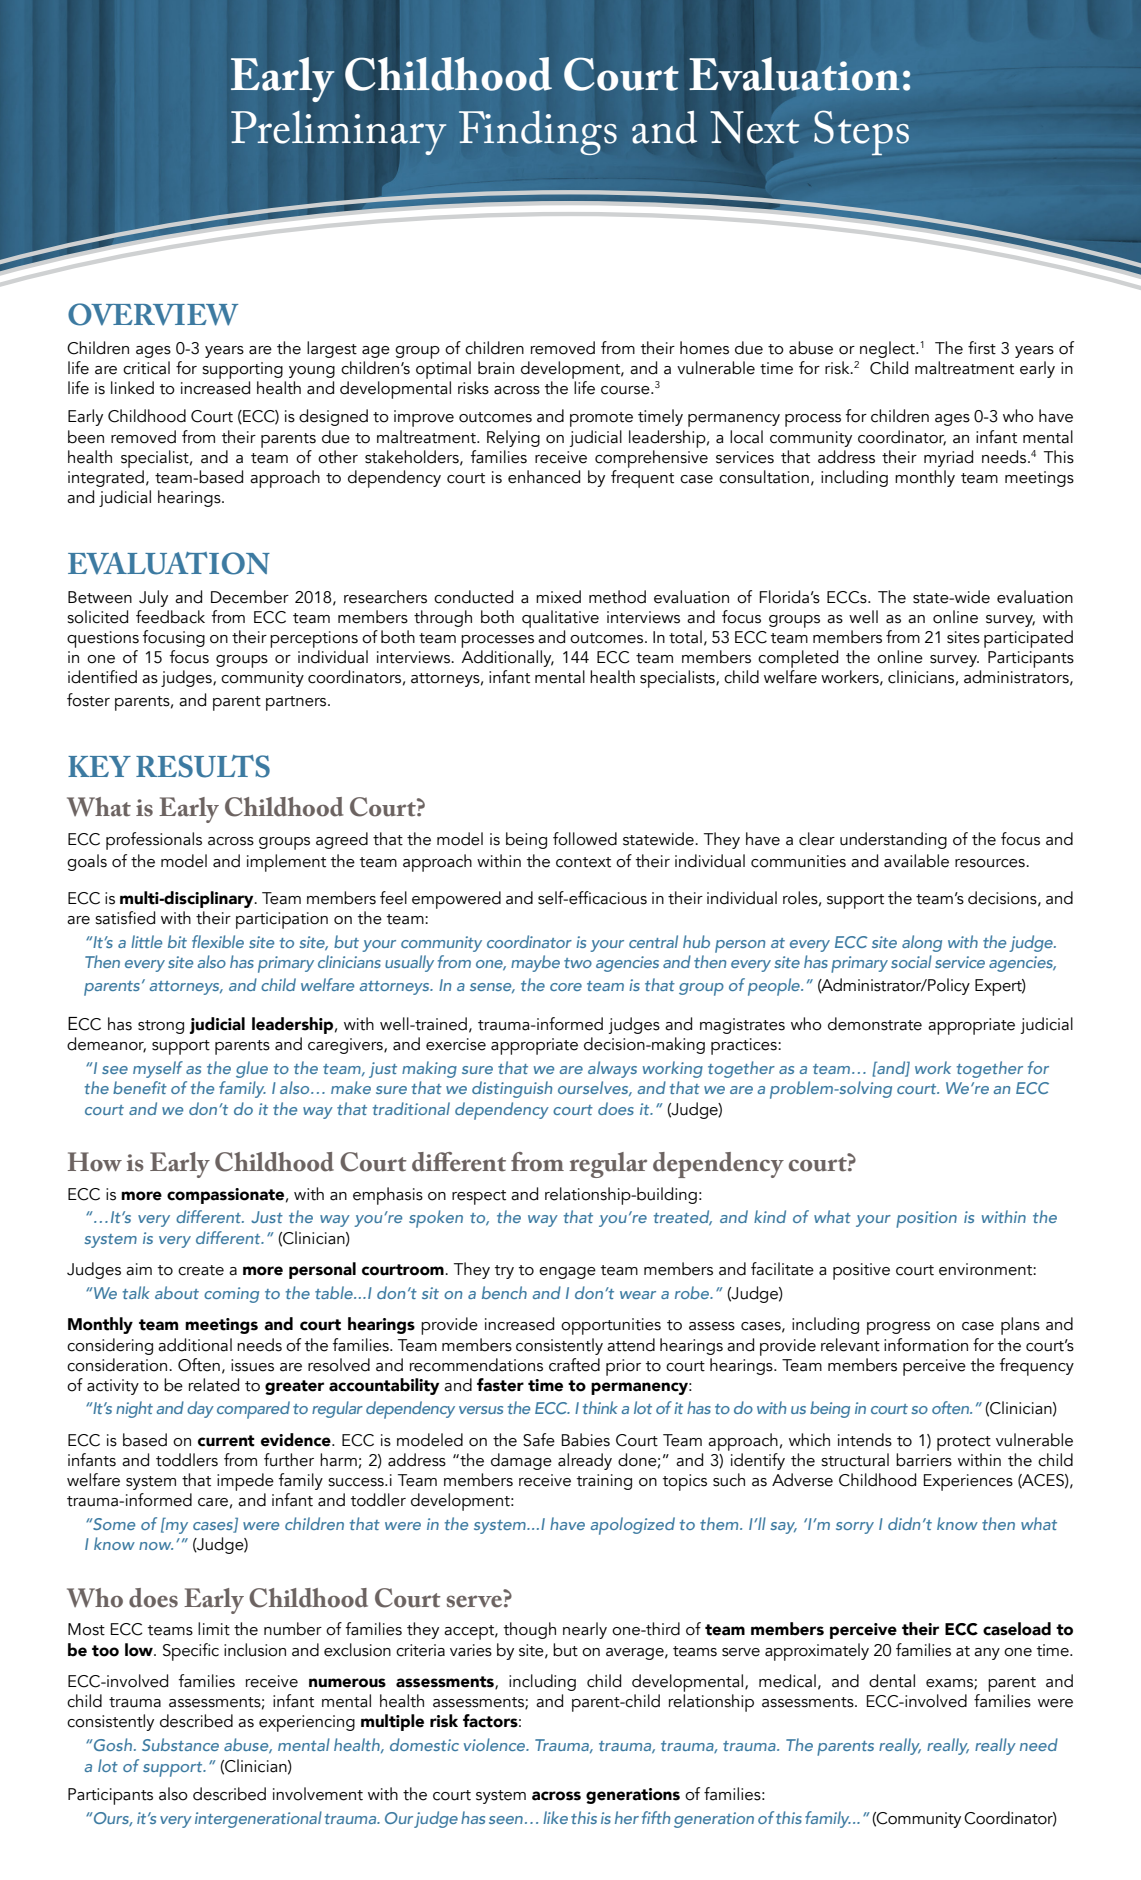 The image size is (1141, 1880). I want to click on related, so click(214, 1385).
